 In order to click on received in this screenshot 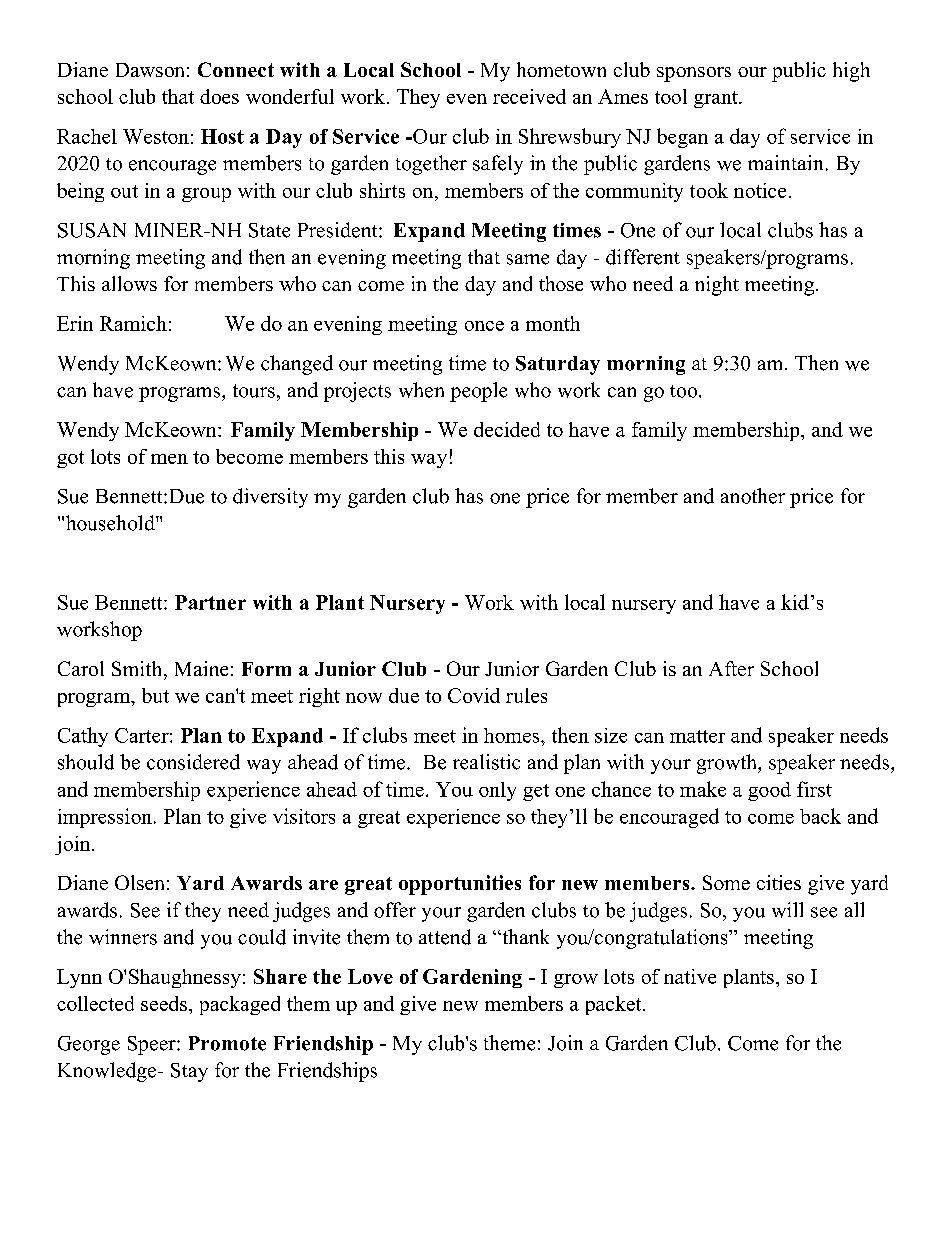, I will do `click(529, 96)`.
